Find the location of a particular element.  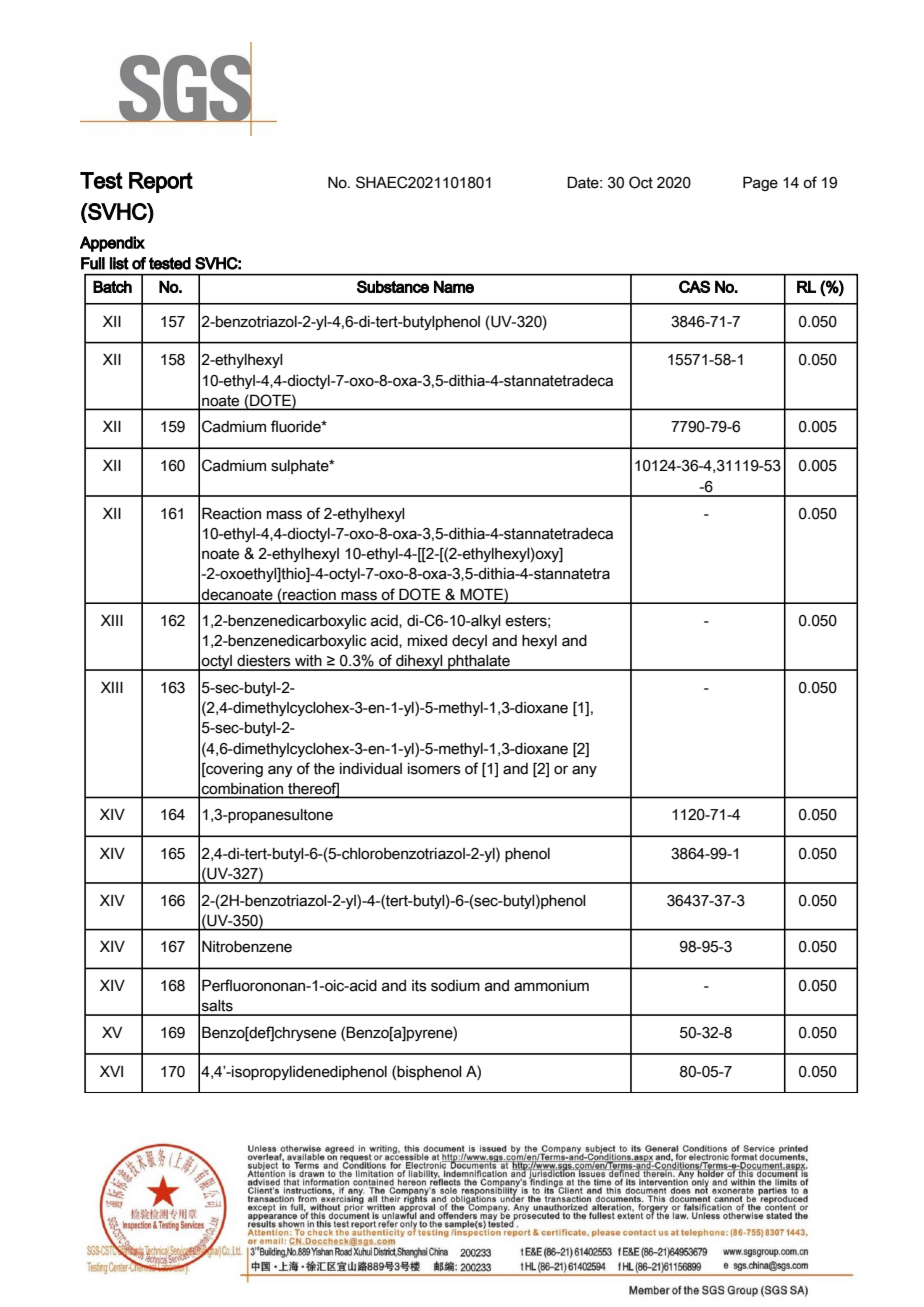

Substance is located at coordinates (393, 286).
